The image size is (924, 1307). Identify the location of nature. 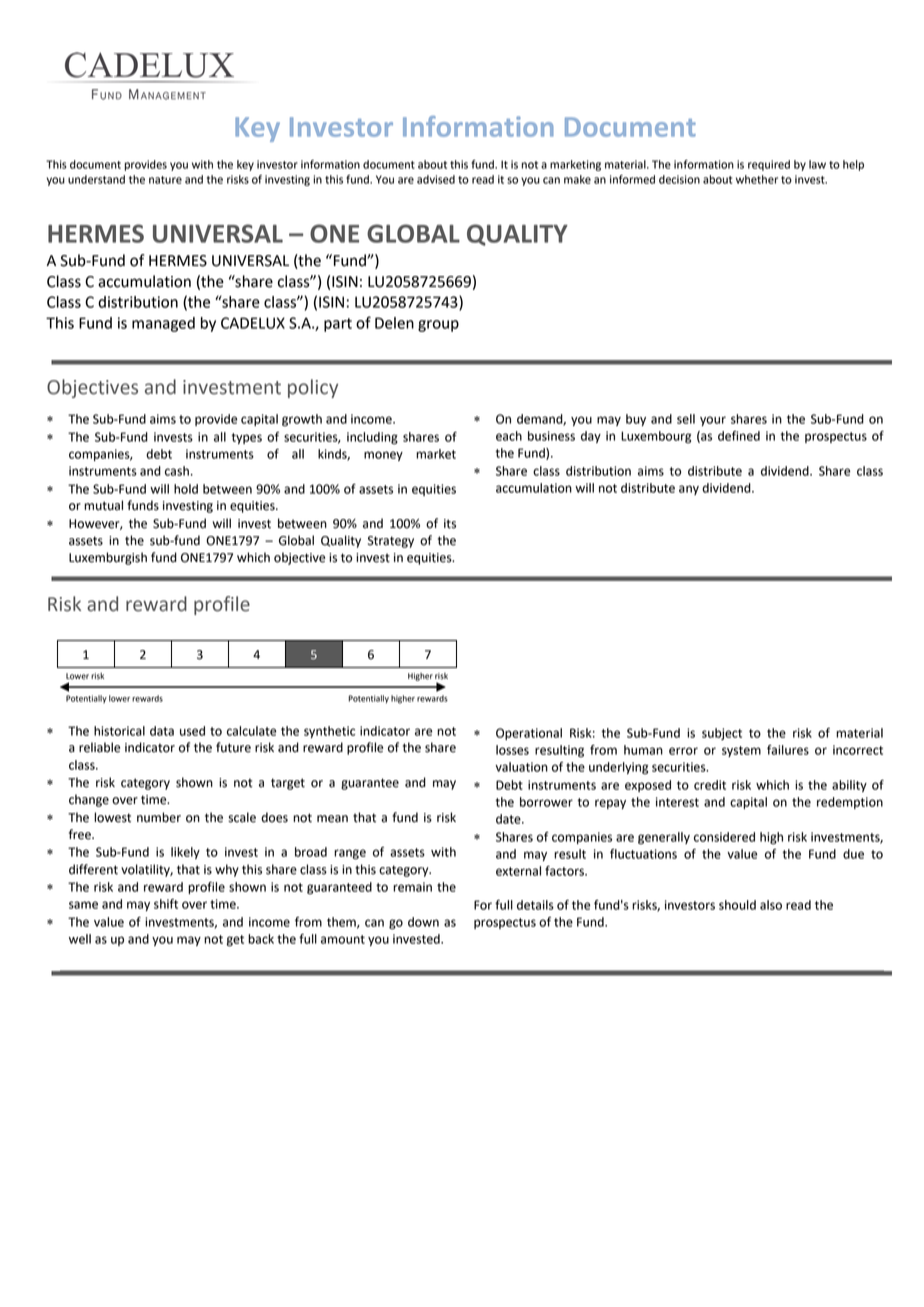
(165, 180).
